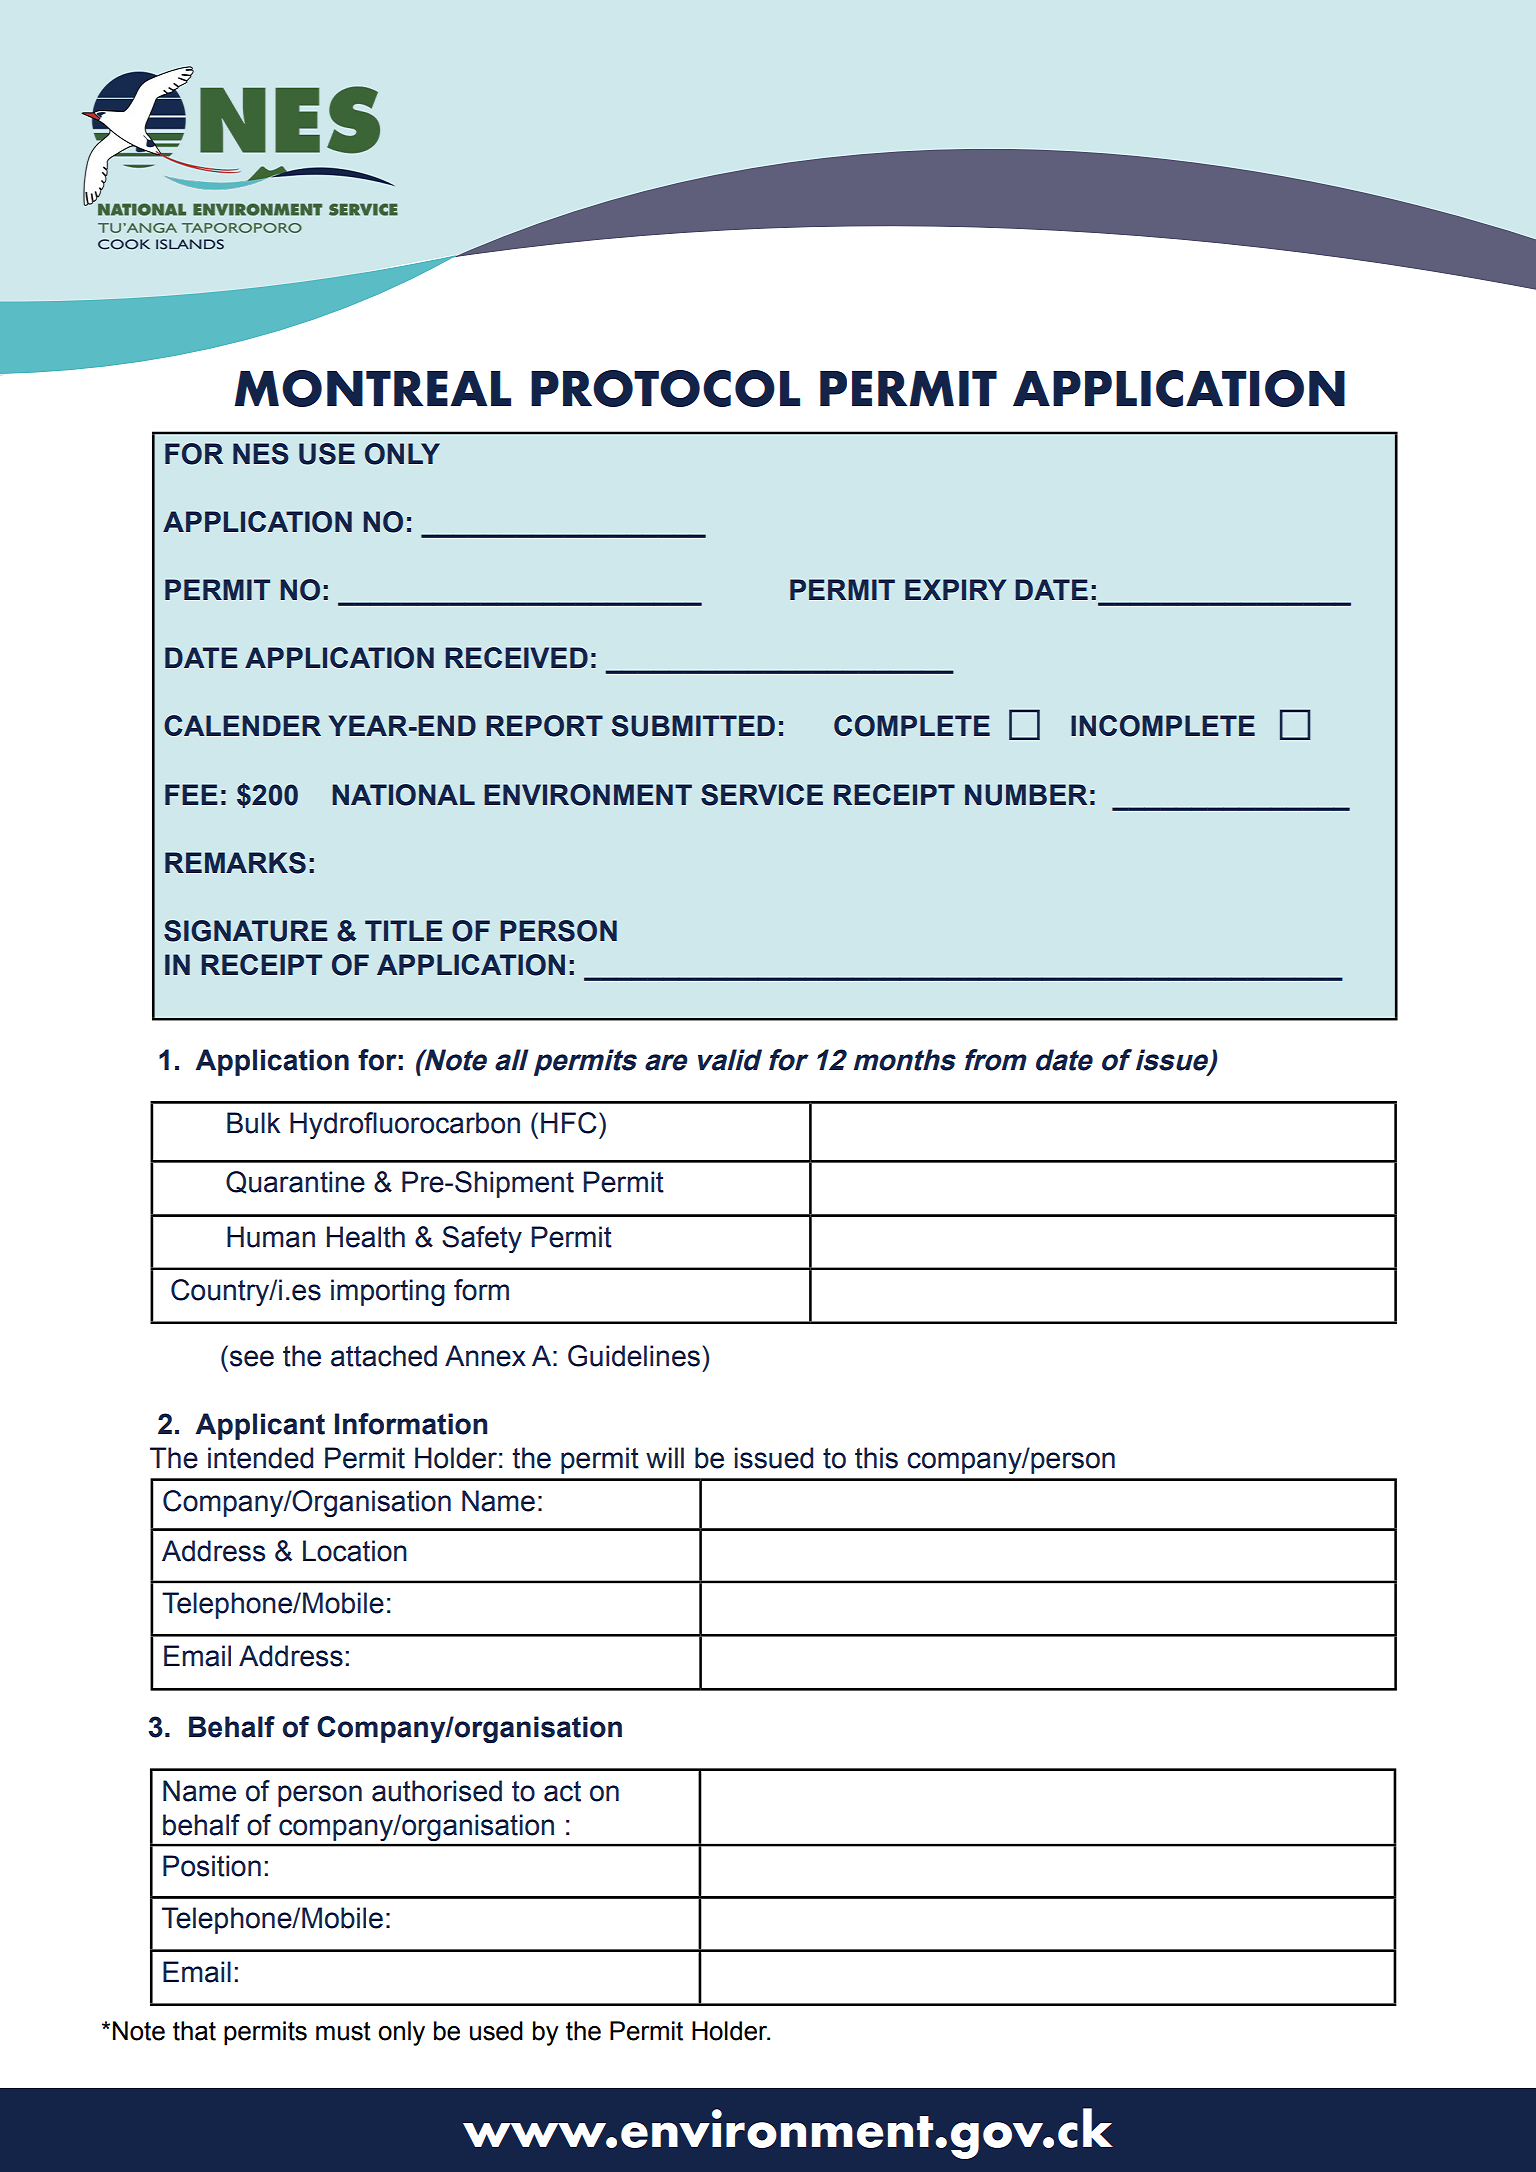  I want to click on Guidelines, so click(634, 1356).
